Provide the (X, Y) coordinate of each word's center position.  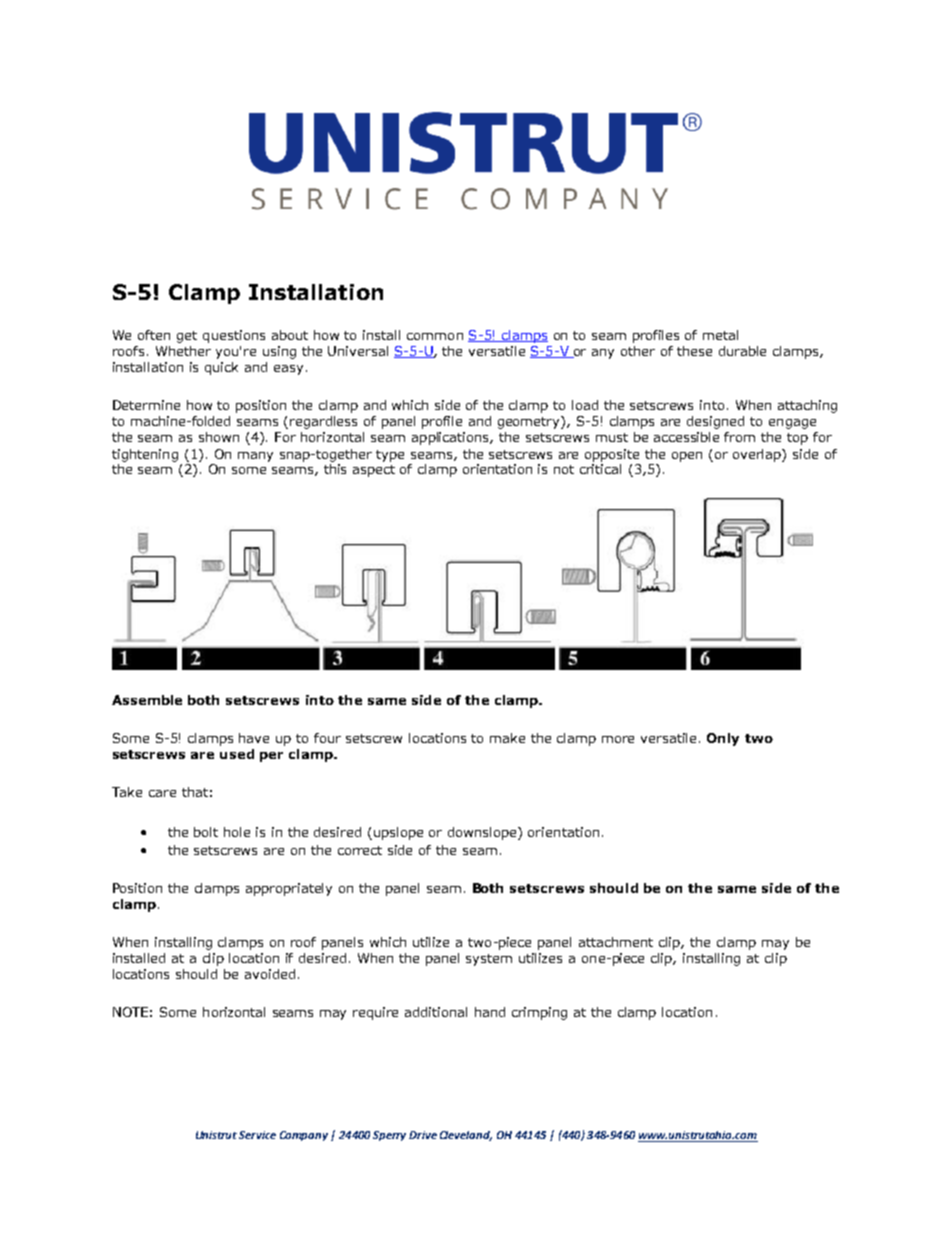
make (507, 738)
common (435, 336)
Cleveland (466, 1136)
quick (221, 368)
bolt (206, 832)
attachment (616, 942)
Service (257, 1135)
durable (742, 351)
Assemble (147, 700)
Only (723, 739)
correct (360, 850)
